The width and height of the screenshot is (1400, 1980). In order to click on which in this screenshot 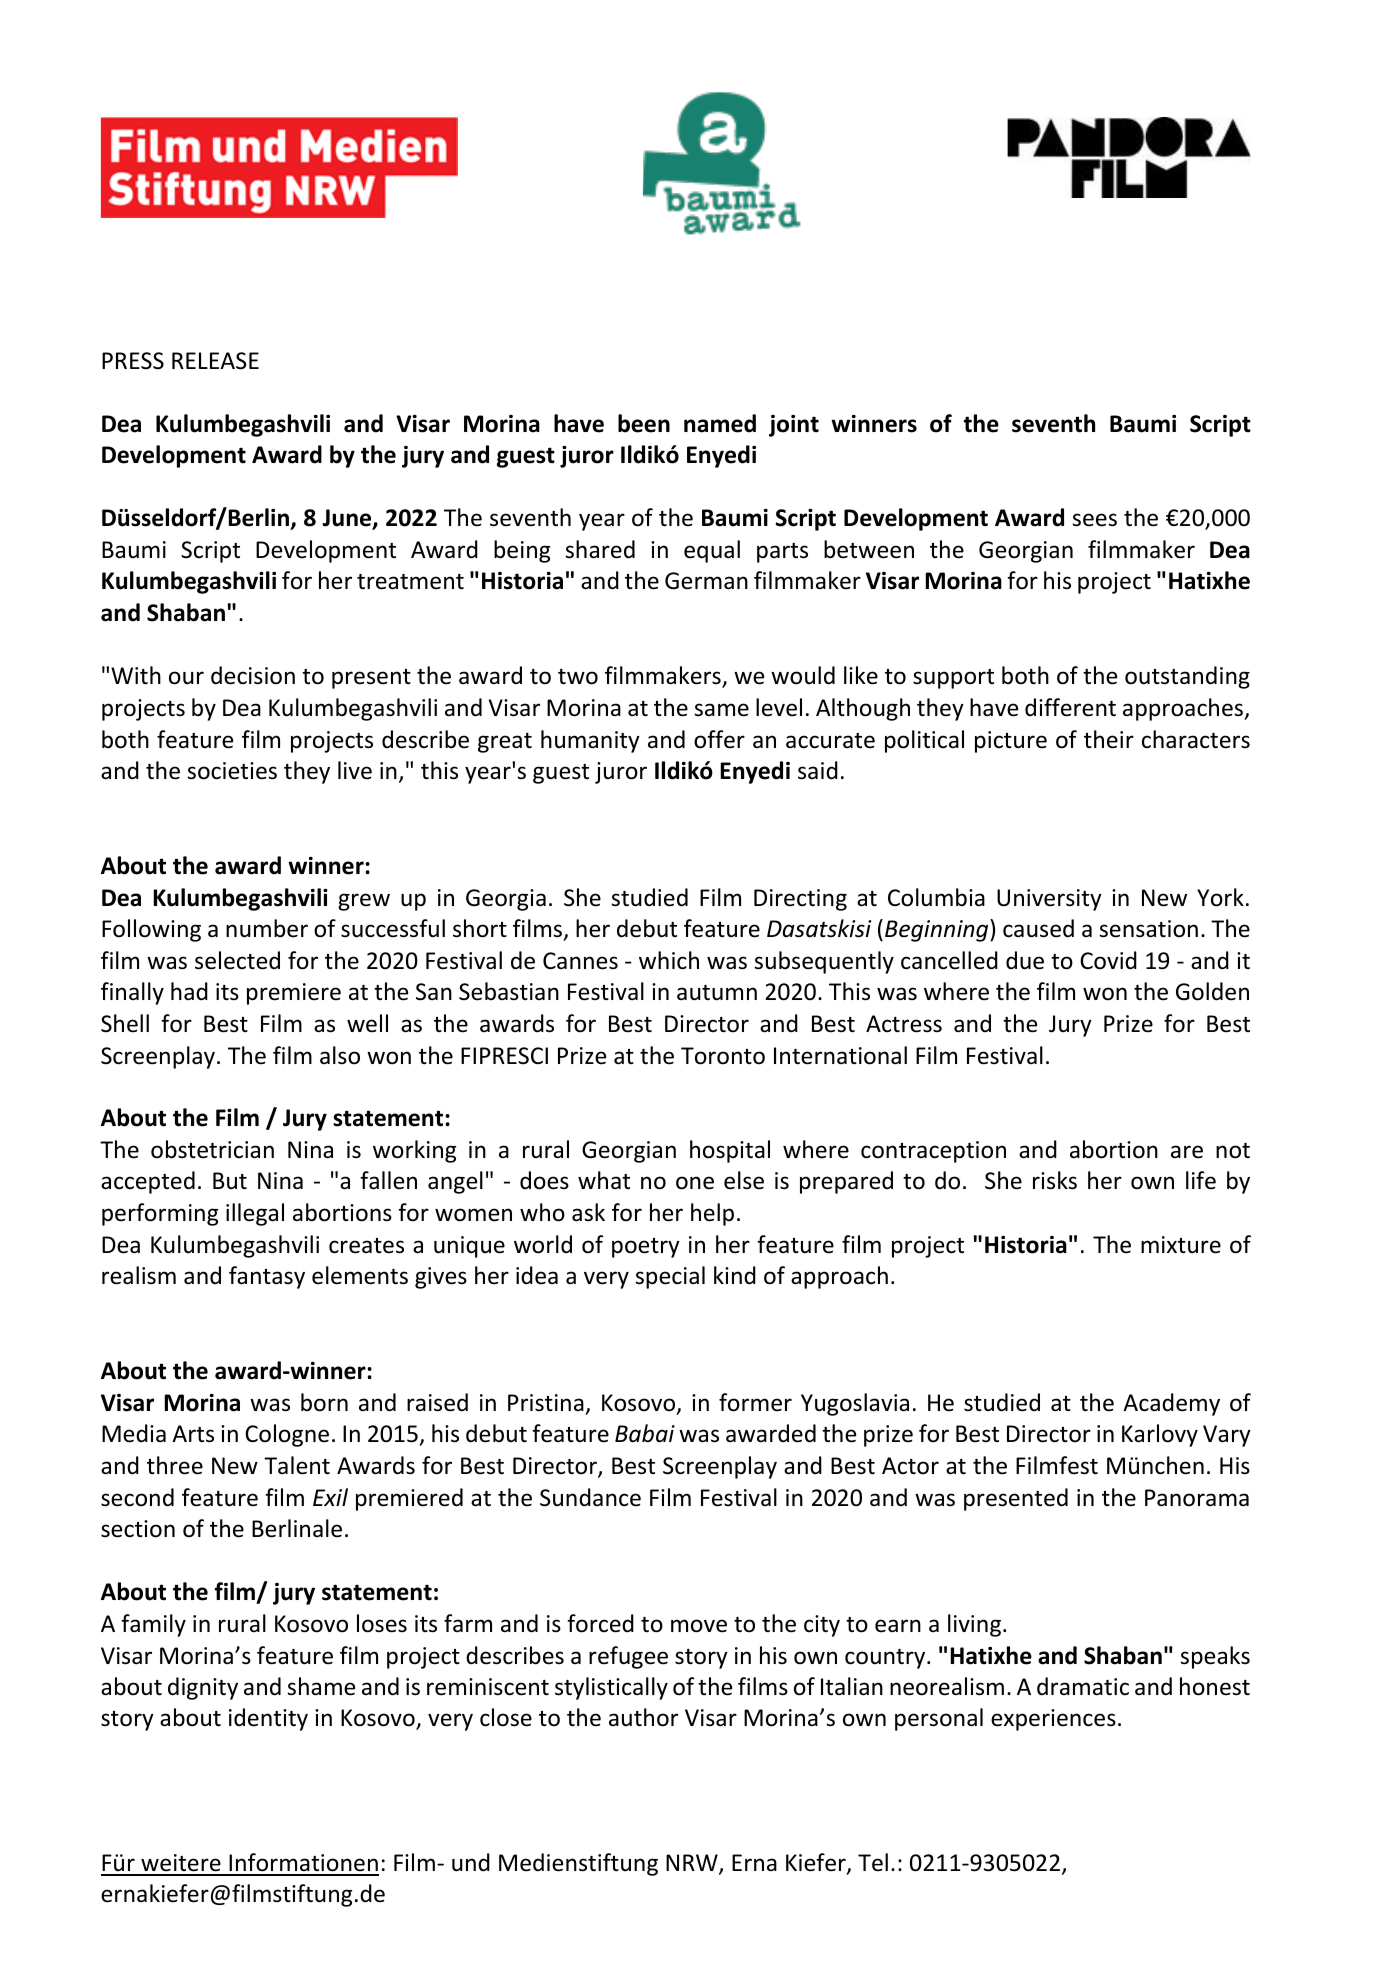, I will do `click(669, 960)`.
